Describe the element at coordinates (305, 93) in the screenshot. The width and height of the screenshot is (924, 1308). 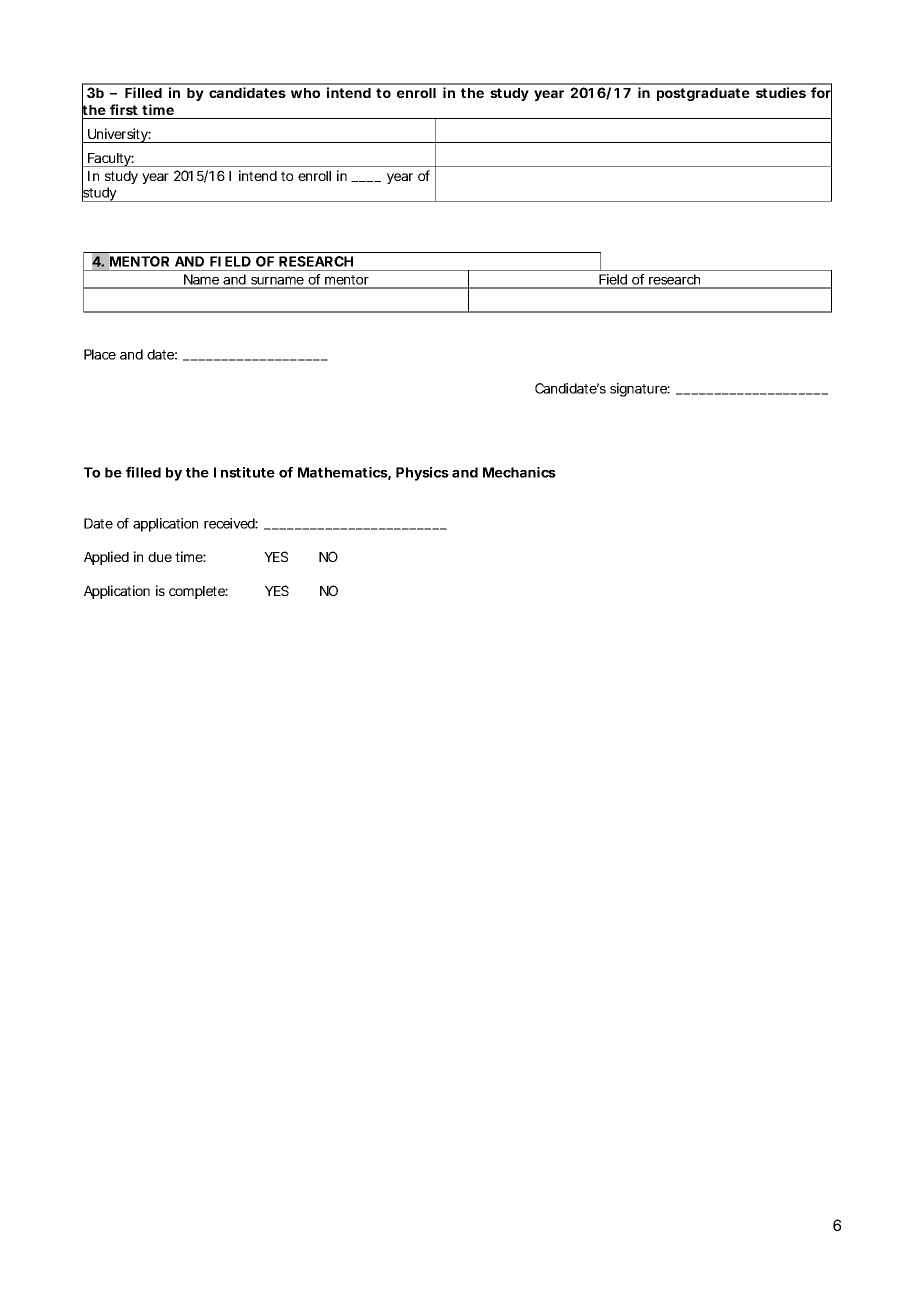
I see `who` at that location.
